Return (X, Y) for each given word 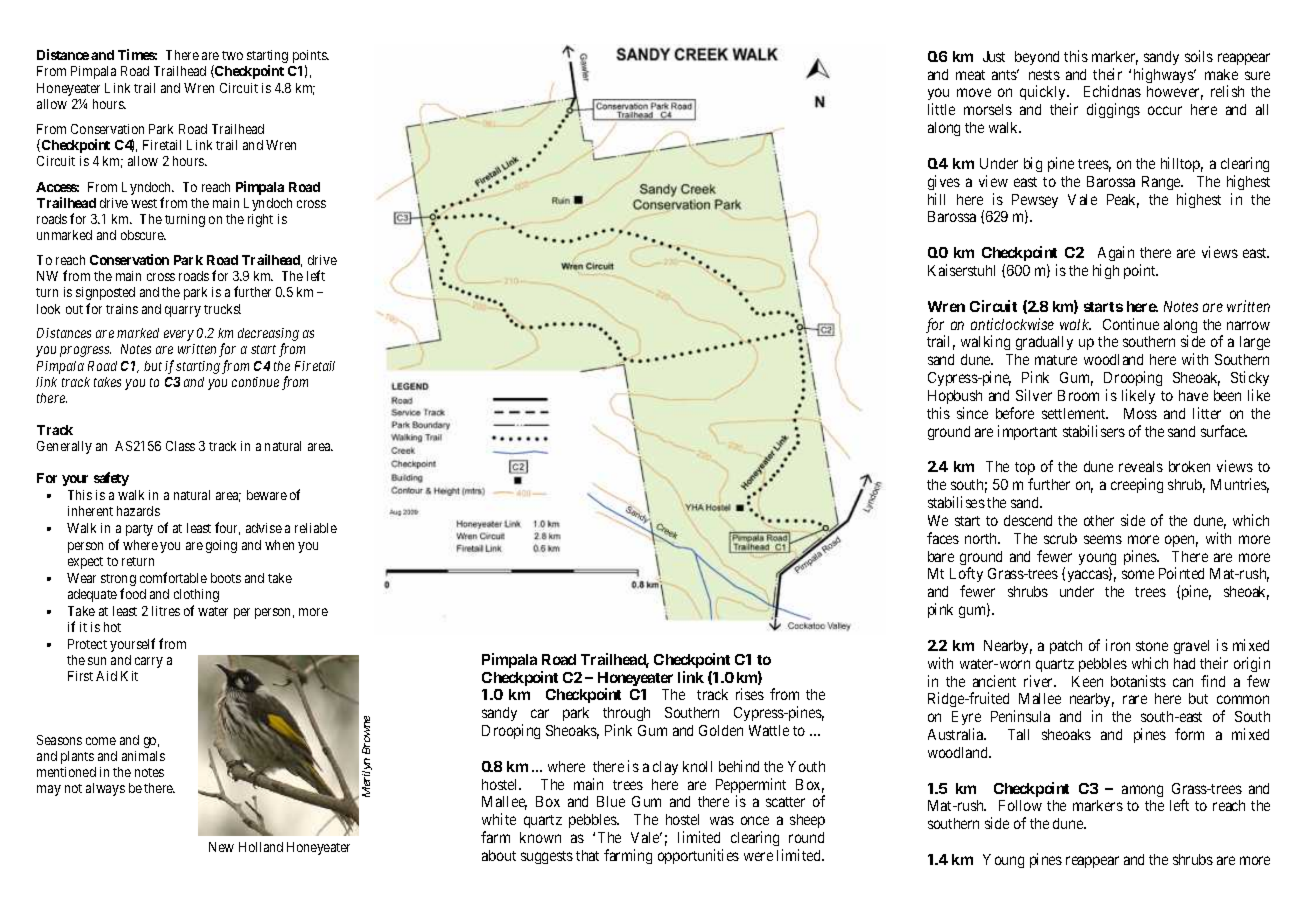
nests (1044, 75)
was (722, 820)
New (221, 847)
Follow (1020, 805)
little (941, 109)
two (232, 55)
